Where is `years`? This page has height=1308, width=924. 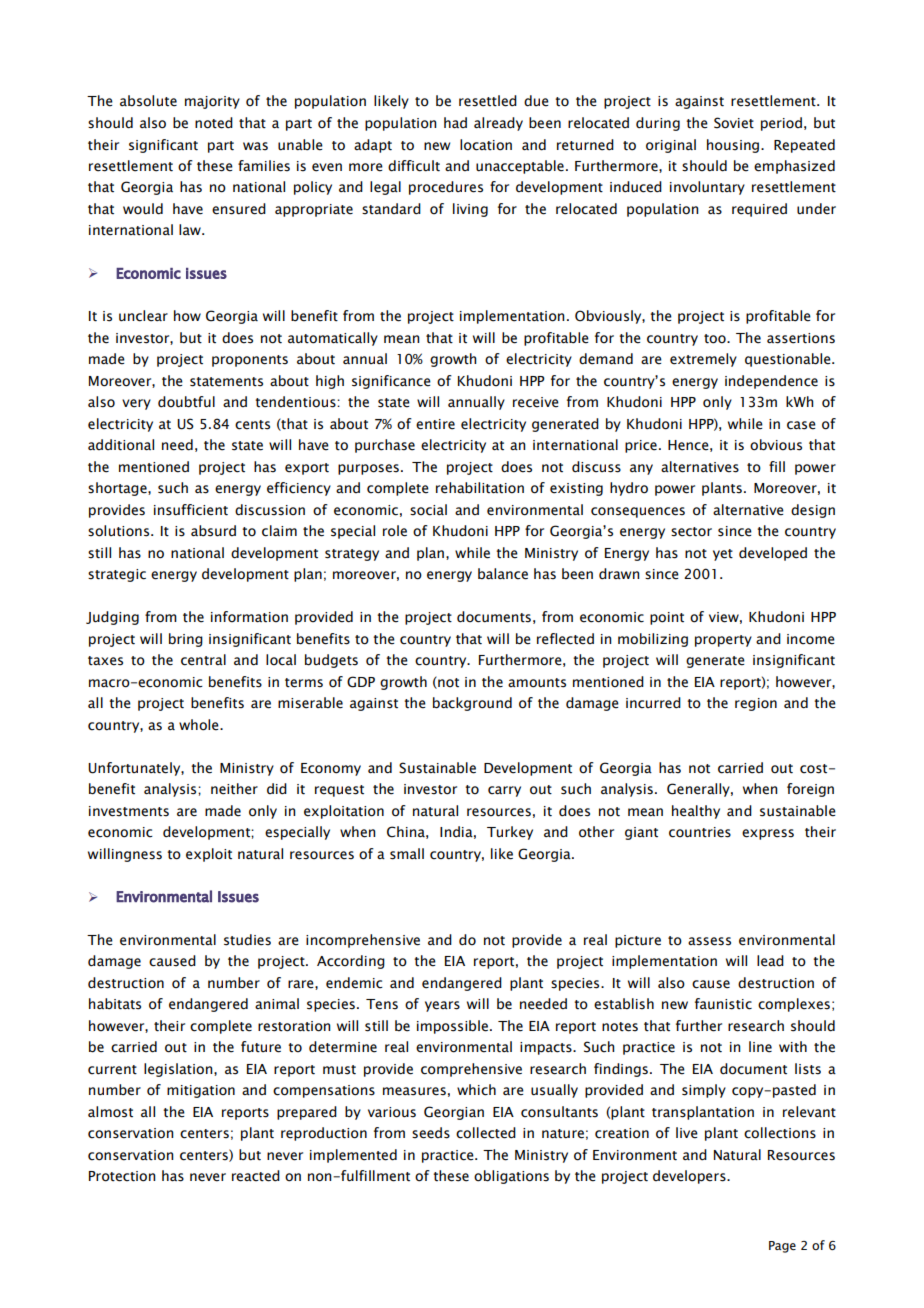 years is located at coordinates (442, 1006).
